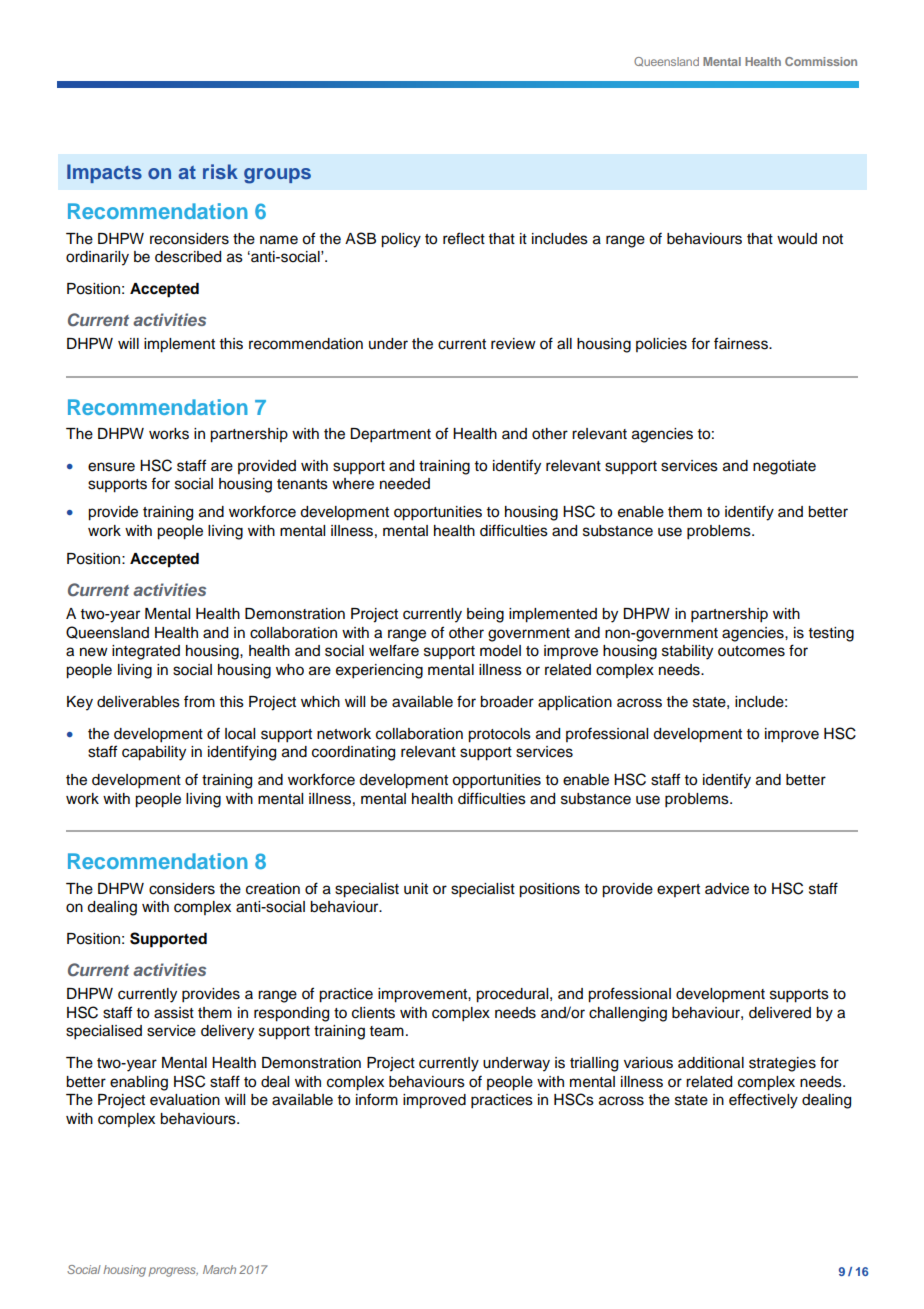  What do you see at coordinates (174, 1013) in the document?
I see `assist` at bounding box center [174, 1013].
